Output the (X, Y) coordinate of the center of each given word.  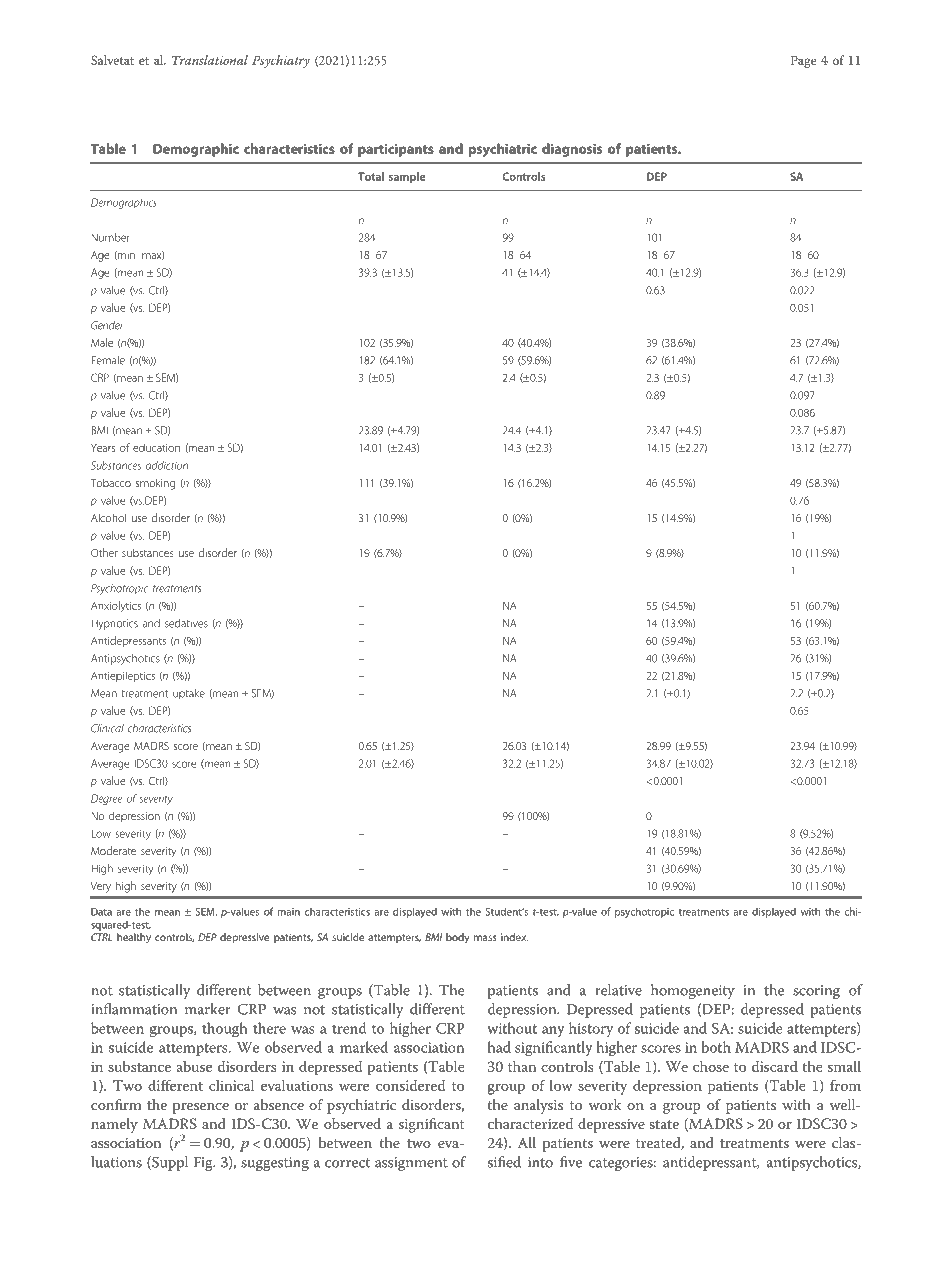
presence (201, 1108)
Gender (107, 325)
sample (407, 177)
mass (485, 938)
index (514, 937)
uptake (189, 694)
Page (803, 61)
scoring (816, 992)
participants (396, 150)
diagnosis (572, 150)
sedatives (186, 623)
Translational (210, 60)
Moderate (113, 850)
